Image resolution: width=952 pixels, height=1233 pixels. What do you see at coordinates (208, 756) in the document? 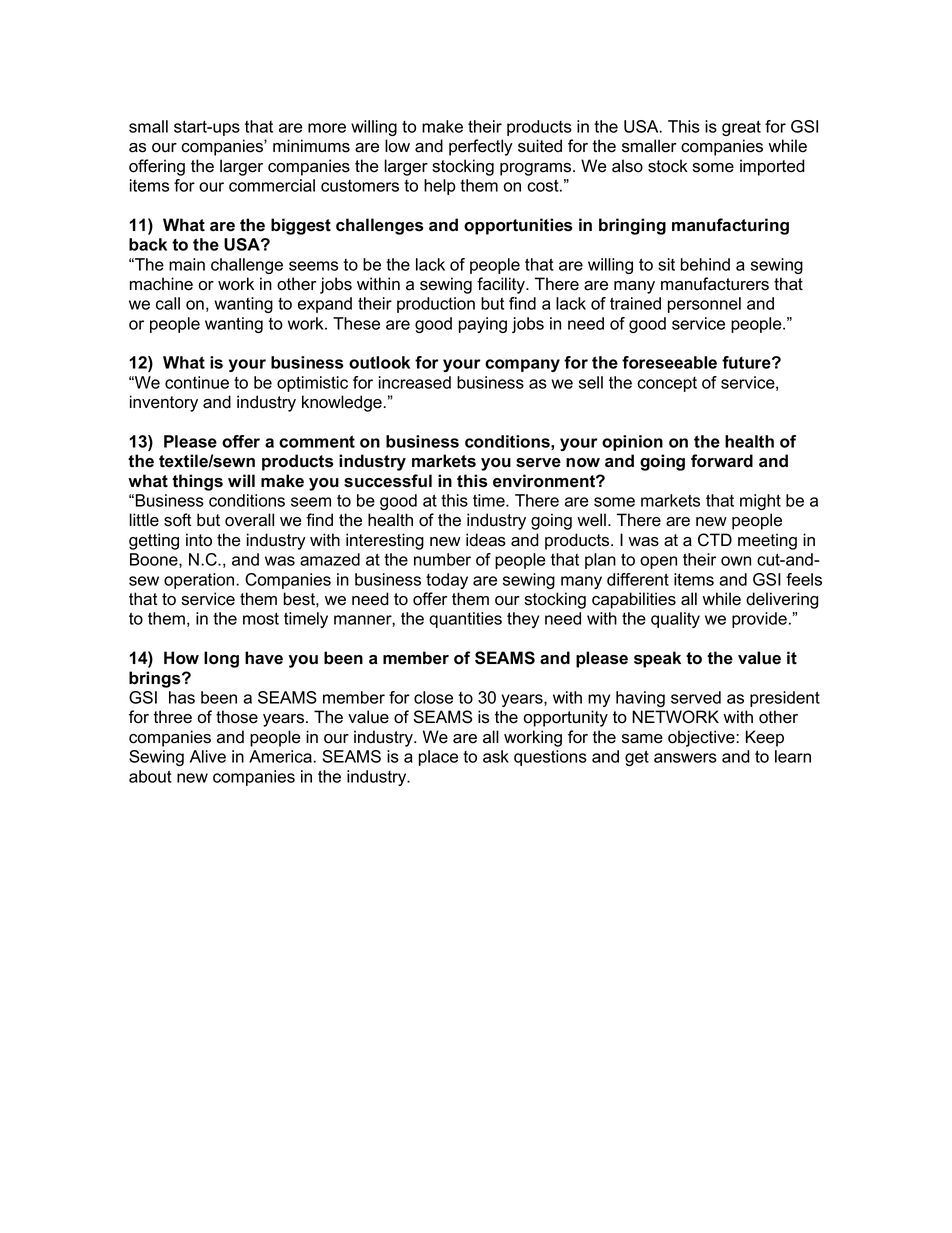
I see `Alive` at bounding box center [208, 756].
